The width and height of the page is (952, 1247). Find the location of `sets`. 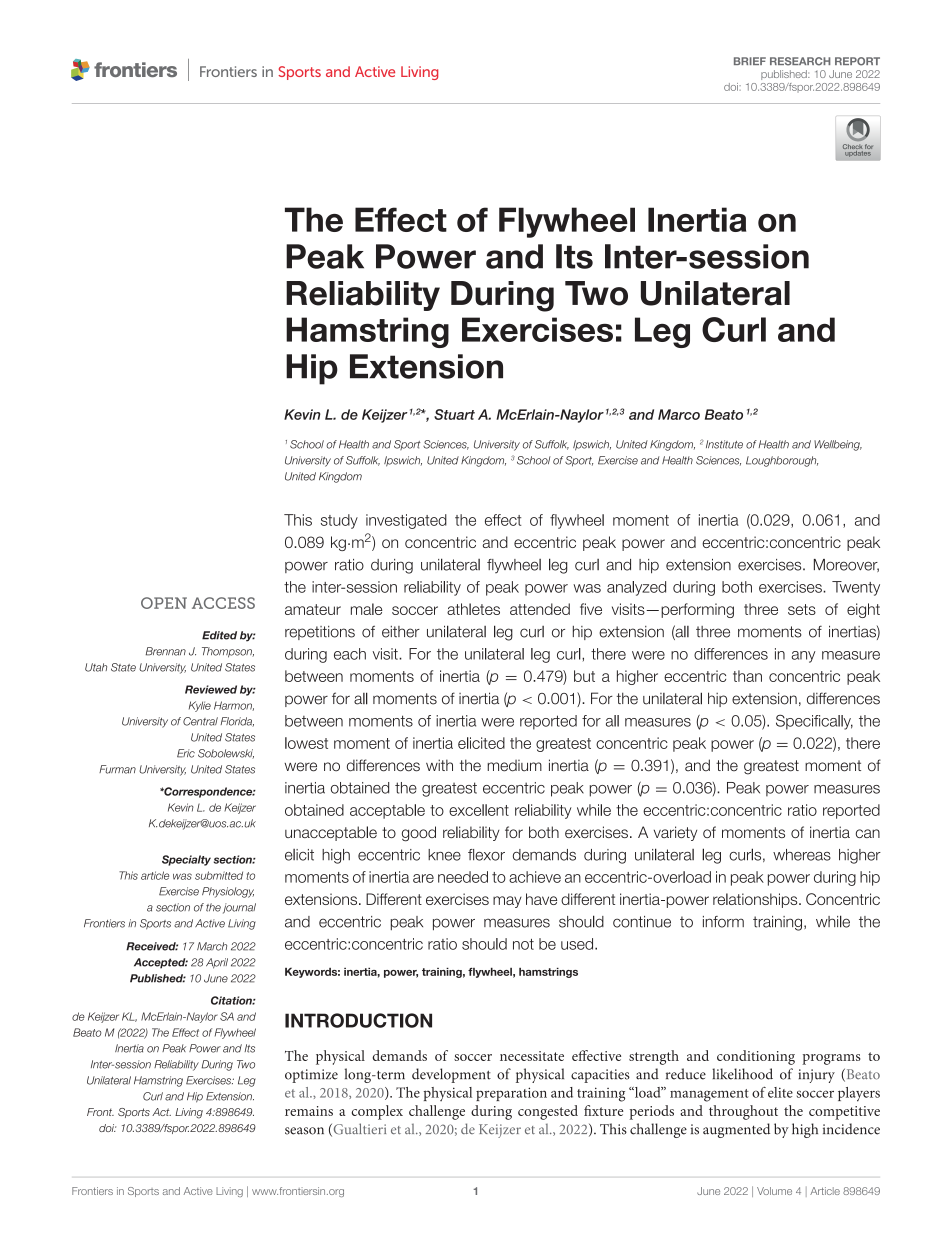

sets is located at coordinates (802, 609).
